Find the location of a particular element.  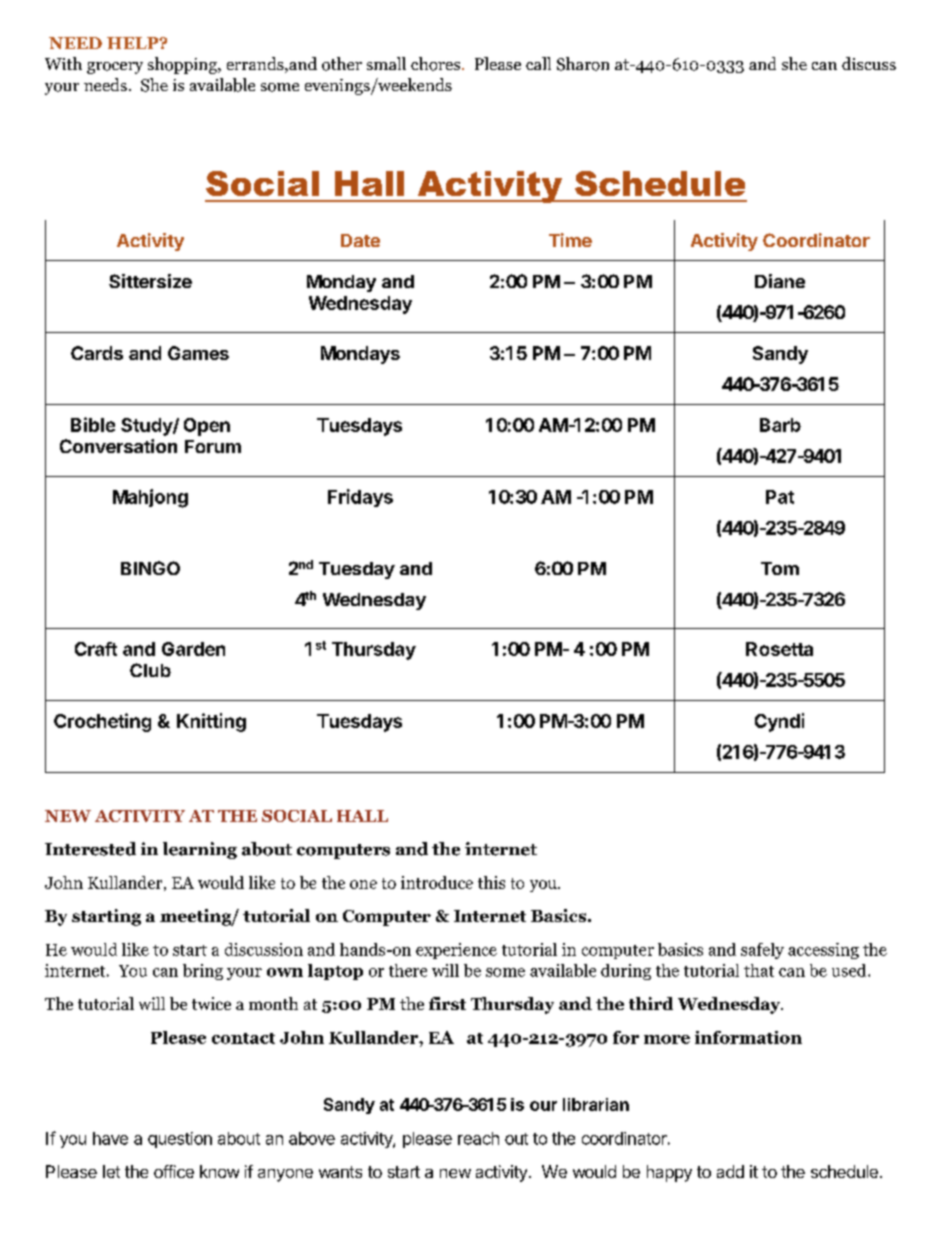

Rosetta is located at coordinates (779, 649).
